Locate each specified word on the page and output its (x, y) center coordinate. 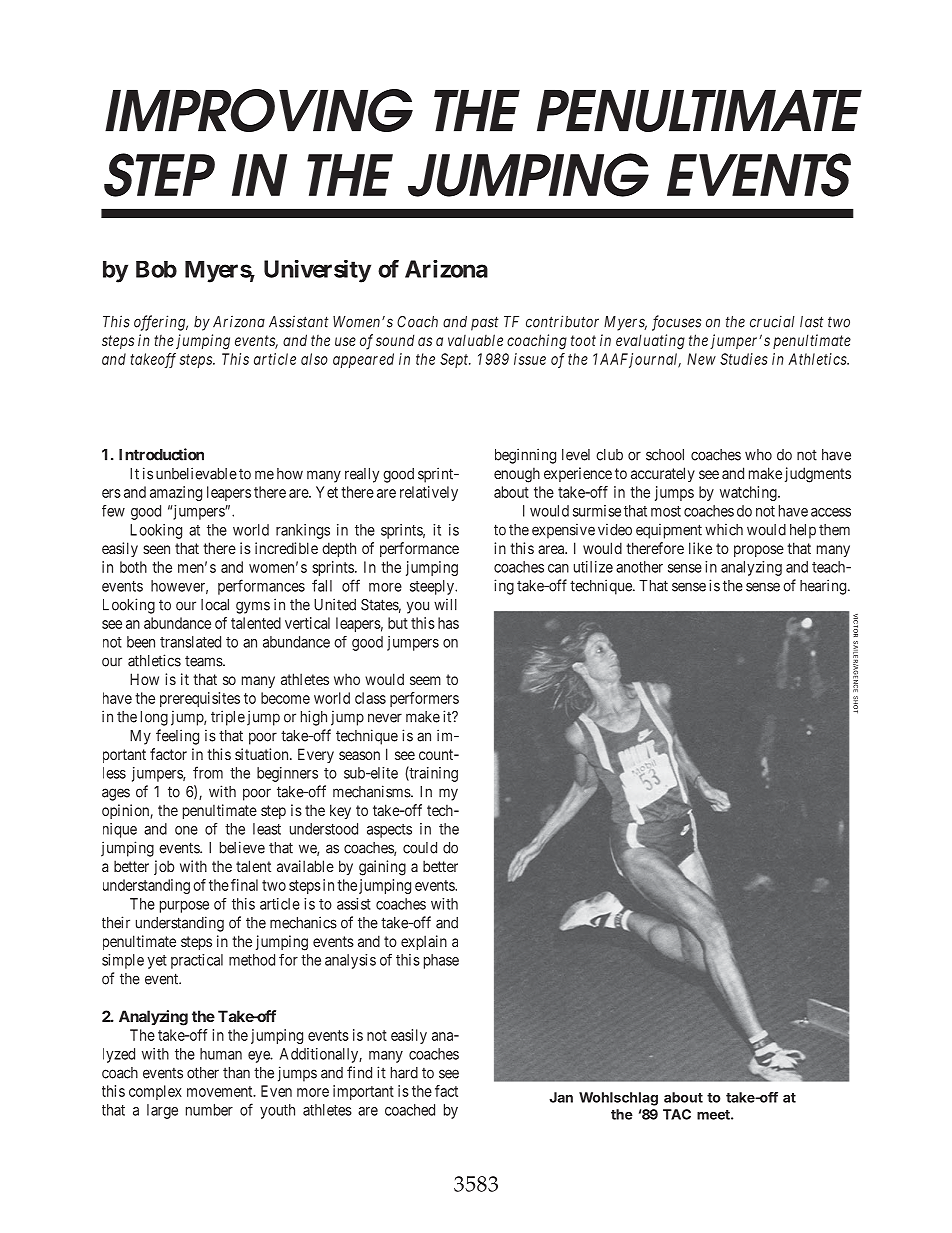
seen (156, 549)
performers (424, 699)
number (209, 1110)
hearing (824, 587)
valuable (475, 340)
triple (228, 718)
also (314, 359)
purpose (184, 907)
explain (424, 942)
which (724, 529)
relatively (429, 493)
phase (441, 961)
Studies (744, 359)
